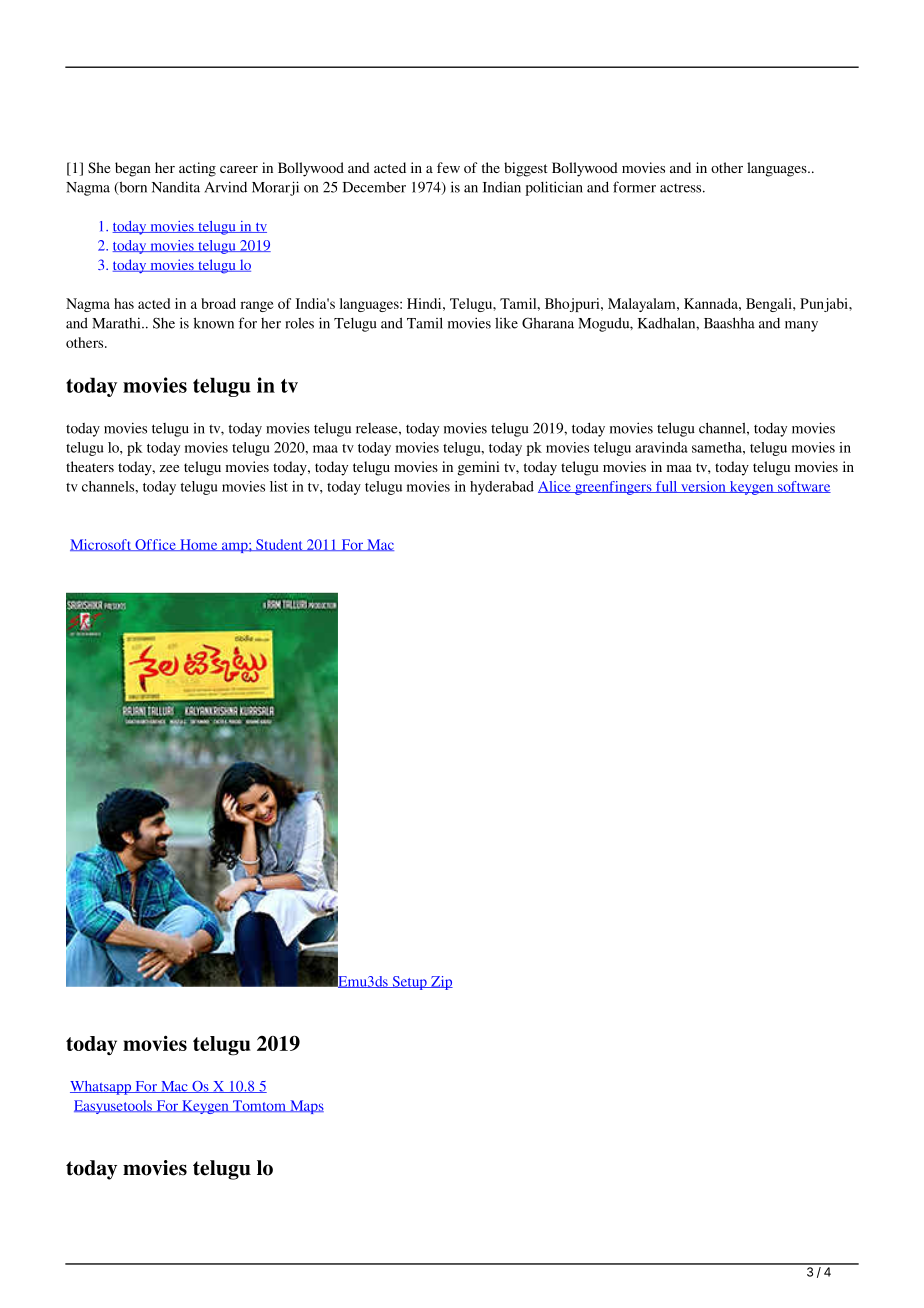 Image resolution: width=924 pixels, height=1308 pixels. I want to click on Whatsapp, so click(102, 1088).
